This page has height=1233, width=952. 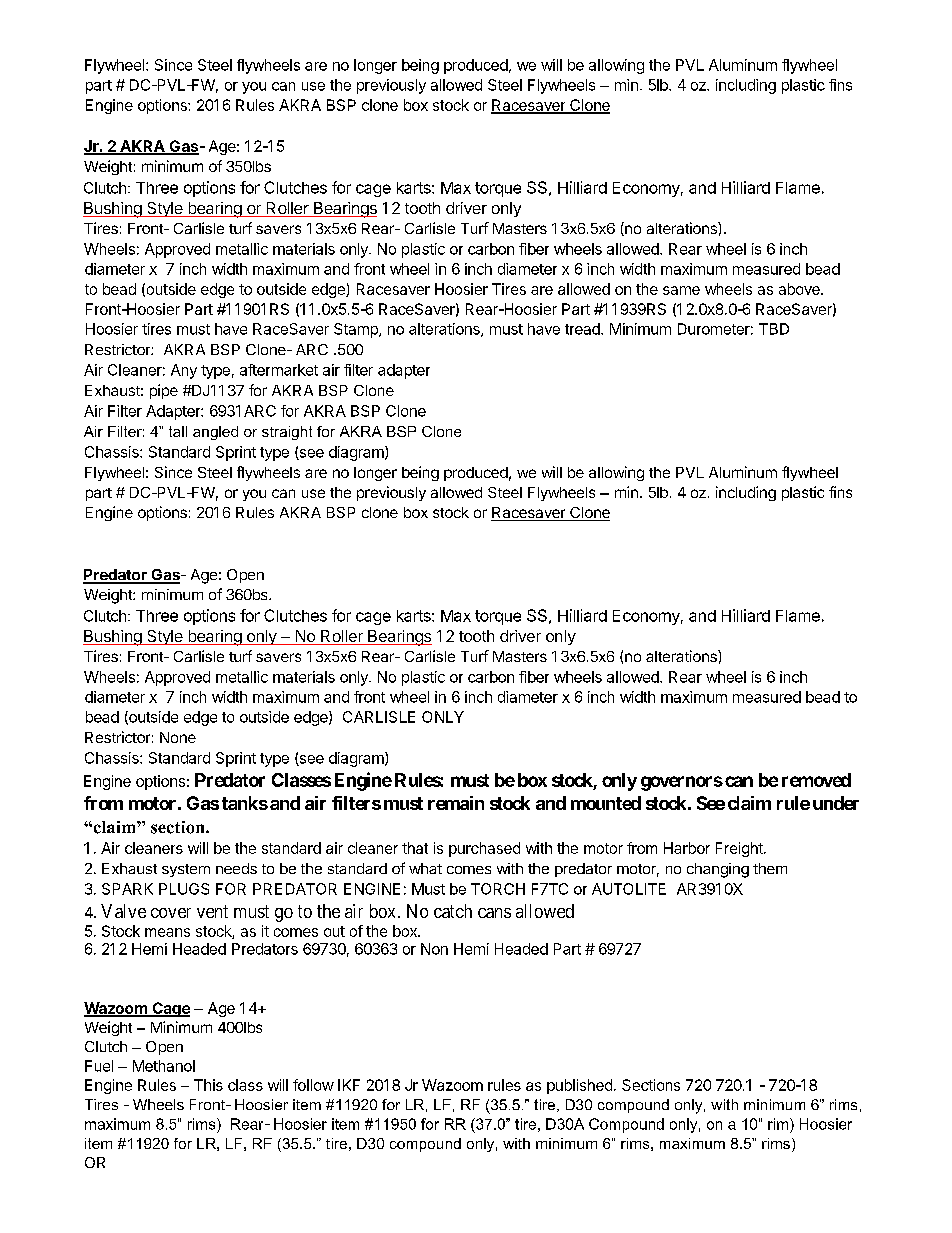 I want to click on TBD, so click(x=774, y=329).
